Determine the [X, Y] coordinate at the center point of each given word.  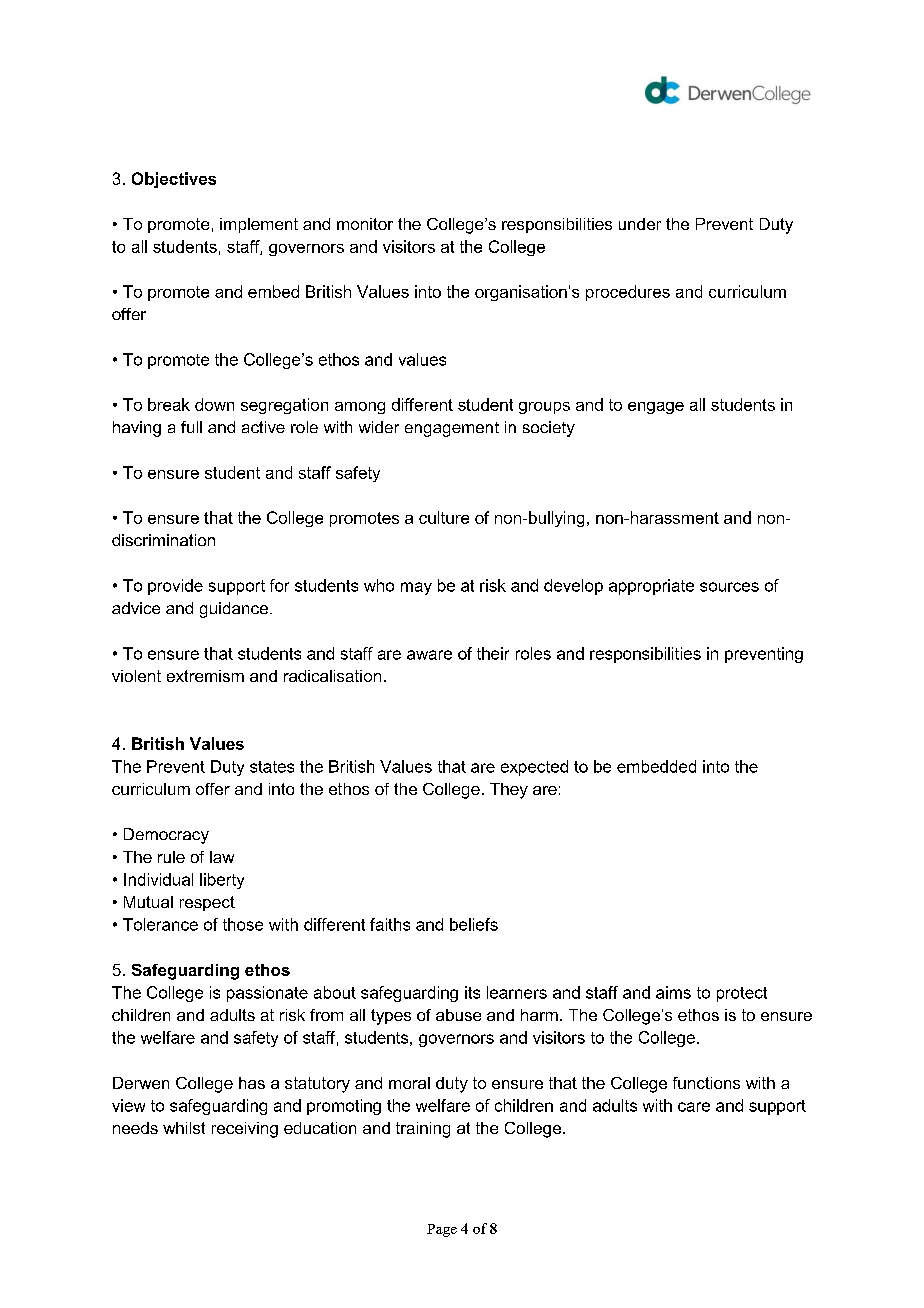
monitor [365, 224]
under [640, 224]
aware [429, 655]
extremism [205, 676]
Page [442, 1230]
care [694, 1107]
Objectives [174, 180]
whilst [184, 1128]
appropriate [651, 587]
